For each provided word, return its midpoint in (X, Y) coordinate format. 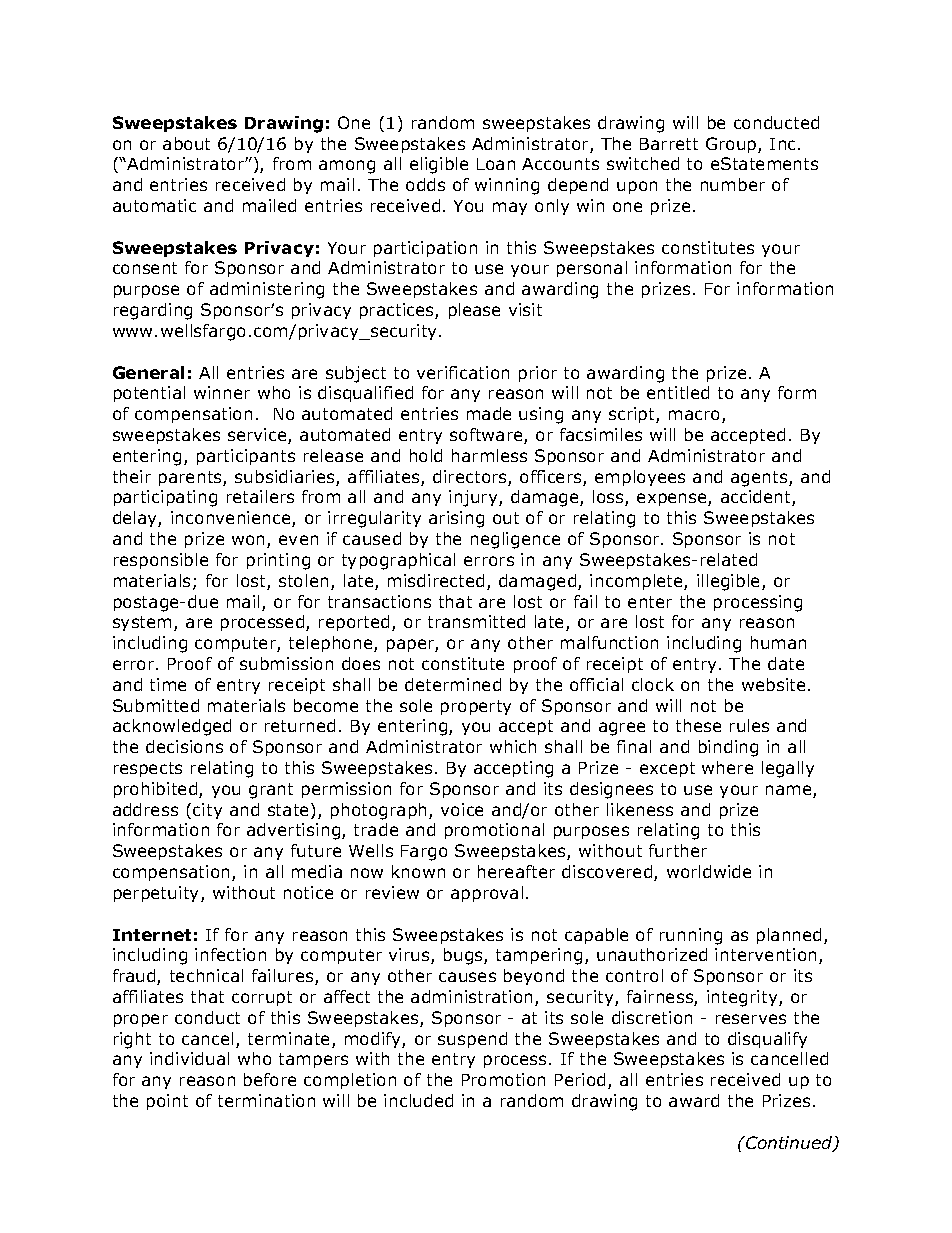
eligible (439, 165)
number (733, 184)
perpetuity (158, 894)
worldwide (709, 871)
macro (696, 416)
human (778, 642)
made (489, 413)
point (167, 1102)
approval (487, 894)
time (168, 684)
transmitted (476, 621)
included (418, 1100)
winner (222, 392)
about (186, 143)
